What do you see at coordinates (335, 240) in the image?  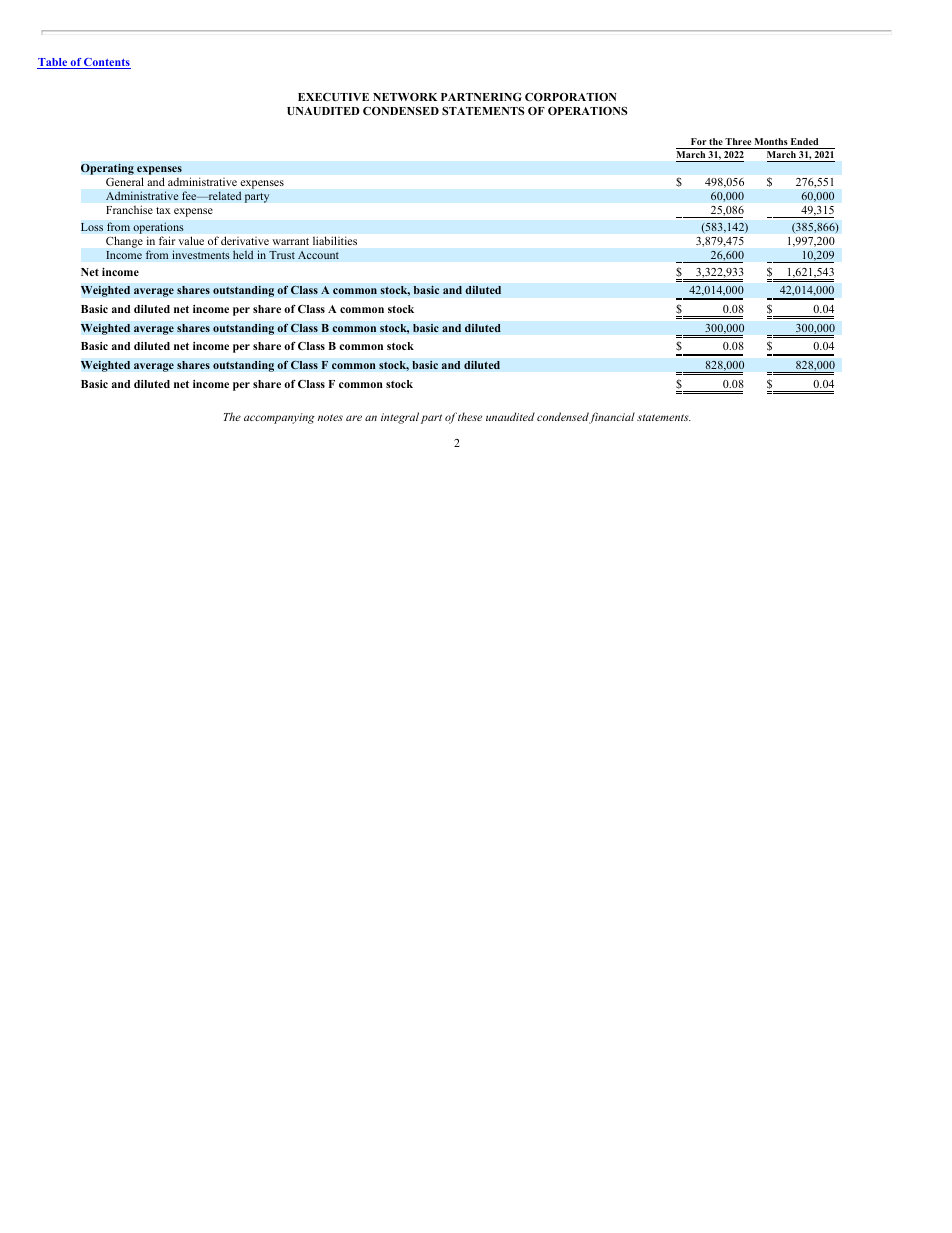 I see `liabilities` at bounding box center [335, 240].
